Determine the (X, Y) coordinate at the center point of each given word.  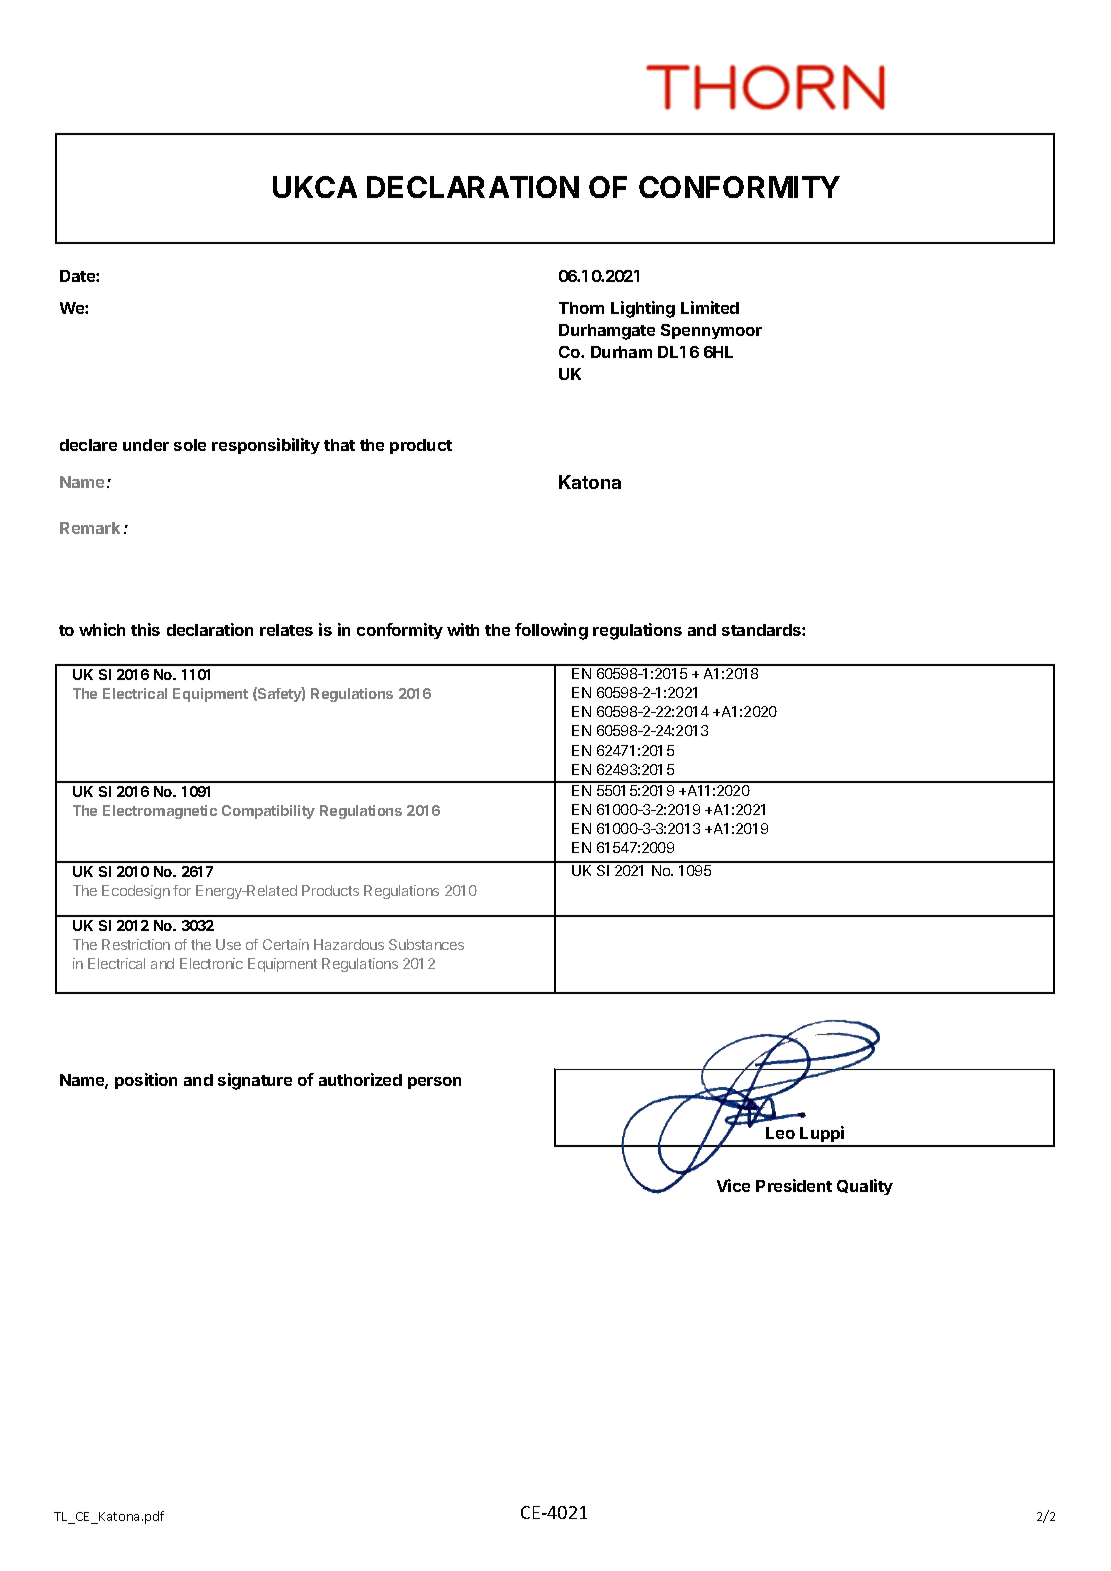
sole (190, 445)
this (145, 629)
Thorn (581, 308)
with (463, 629)
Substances (426, 944)
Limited (710, 307)
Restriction (136, 944)
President (794, 1185)
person (434, 1083)
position (146, 1081)
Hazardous (349, 944)
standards (762, 630)
